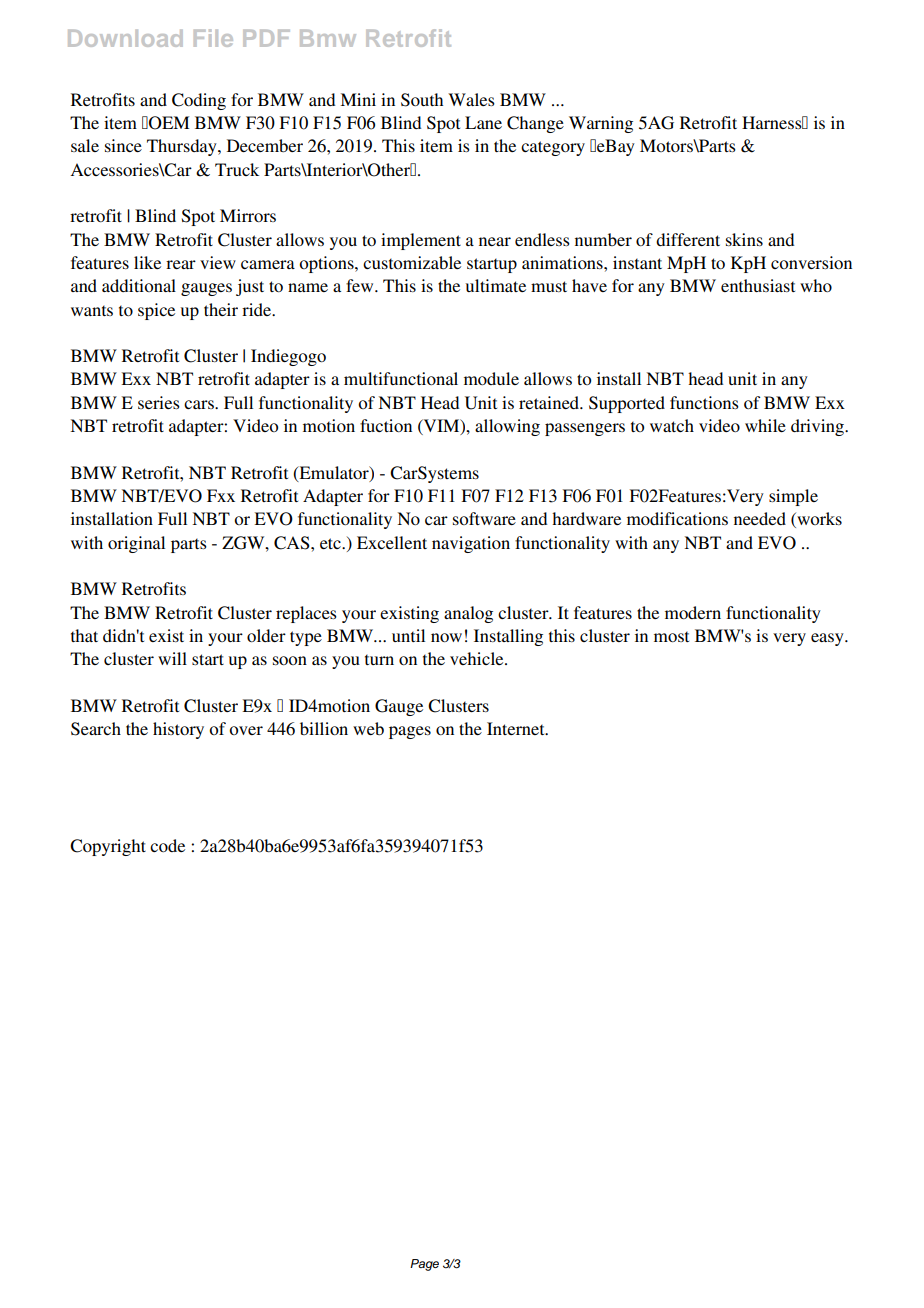  Describe the element at coordinates (773, 122) in the screenshot. I see `Harness` at that location.
